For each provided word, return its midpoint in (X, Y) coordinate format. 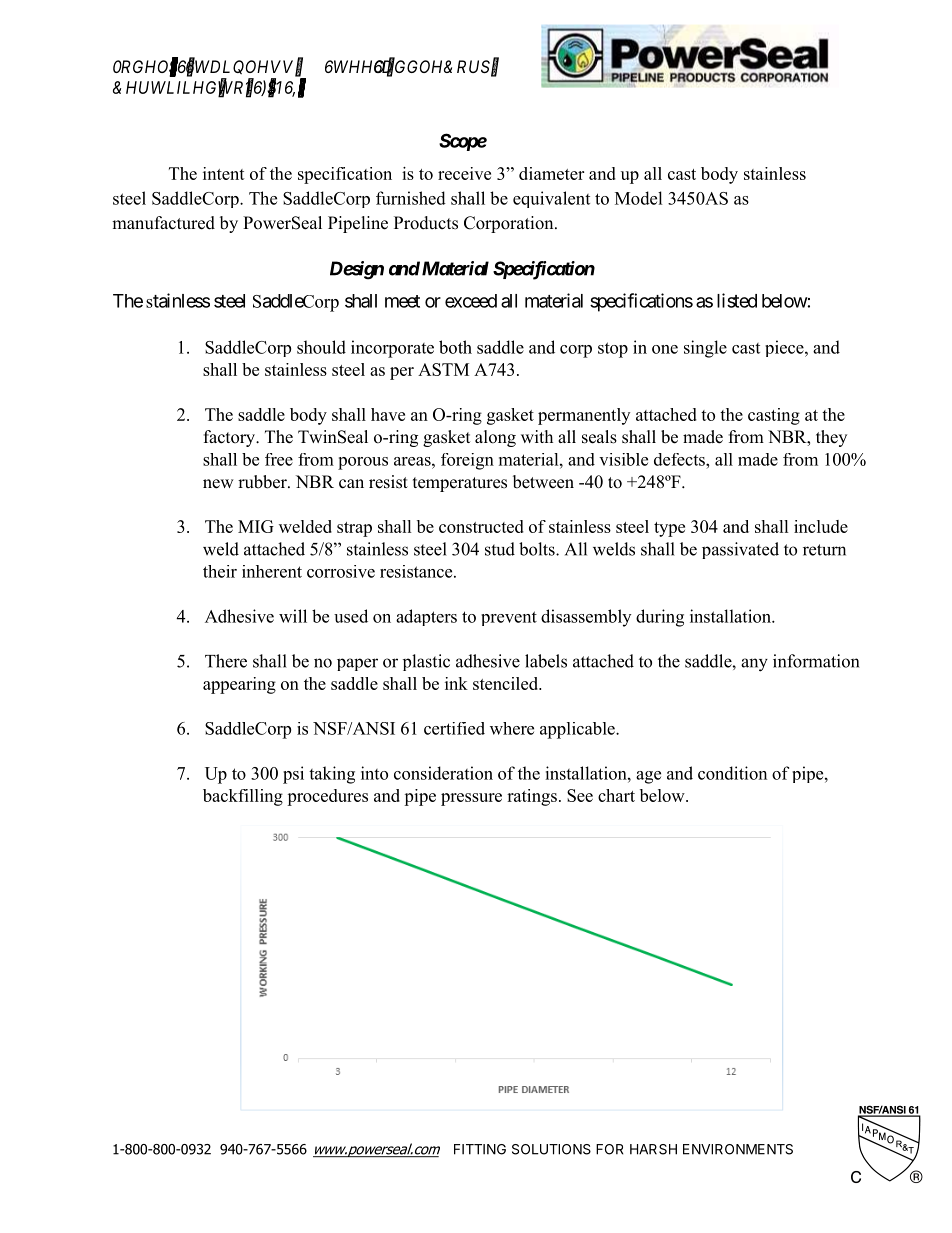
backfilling (243, 797)
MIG (256, 526)
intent (224, 173)
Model (639, 198)
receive (464, 173)
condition (732, 773)
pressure (471, 799)
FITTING (480, 1149)
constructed (481, 526)
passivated (740, 550)
